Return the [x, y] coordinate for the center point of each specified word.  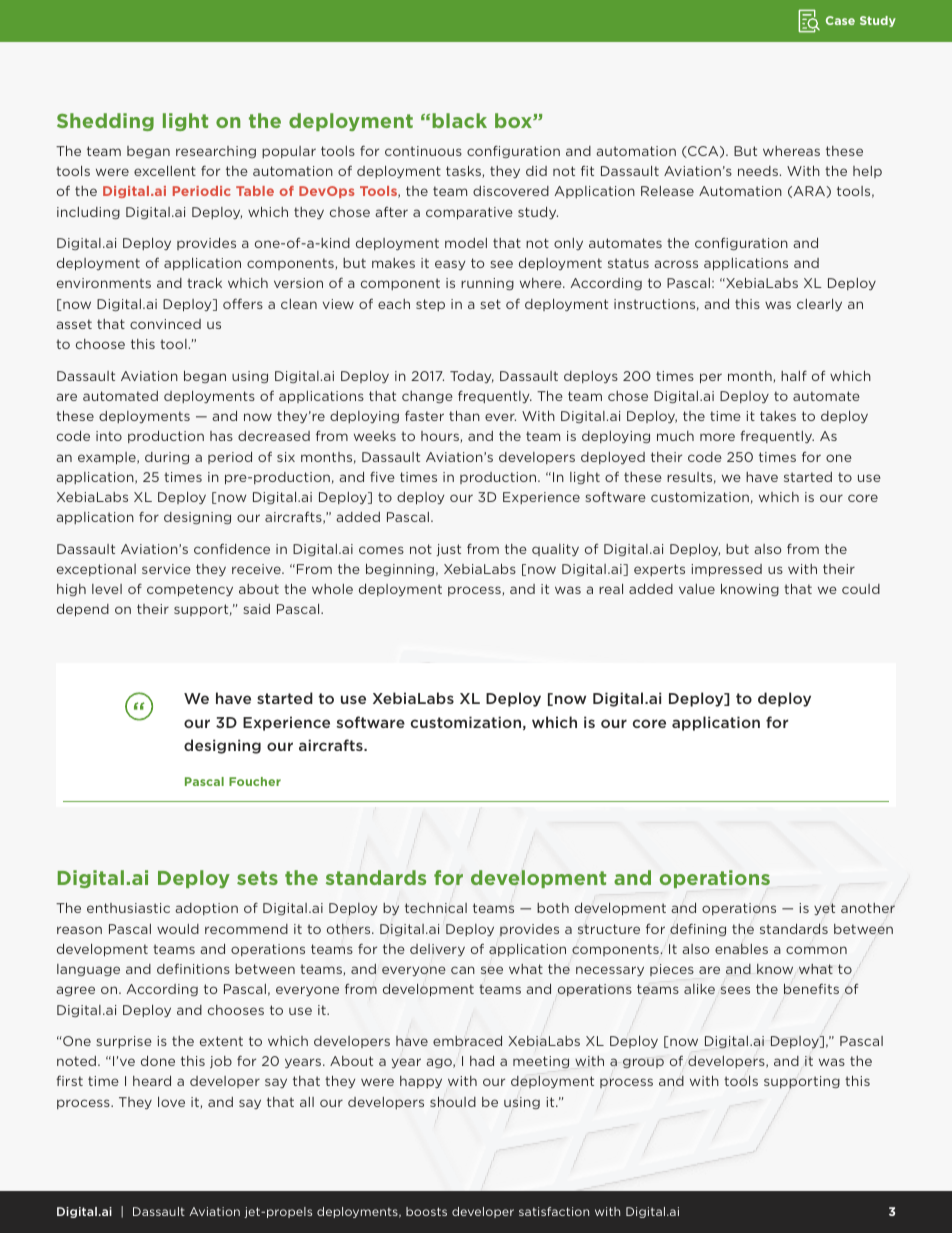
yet [824, 909]
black [459, 120]
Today [472, 377]
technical [436, 908]
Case [840, 20]
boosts [426, 1211]
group [643, 1063]
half [794, 375]
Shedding [105, 122]
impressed [726, 570]
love [171, 1102]
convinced [165, 324]
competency [190, 590]
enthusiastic [128, 908]
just [449, 550]
